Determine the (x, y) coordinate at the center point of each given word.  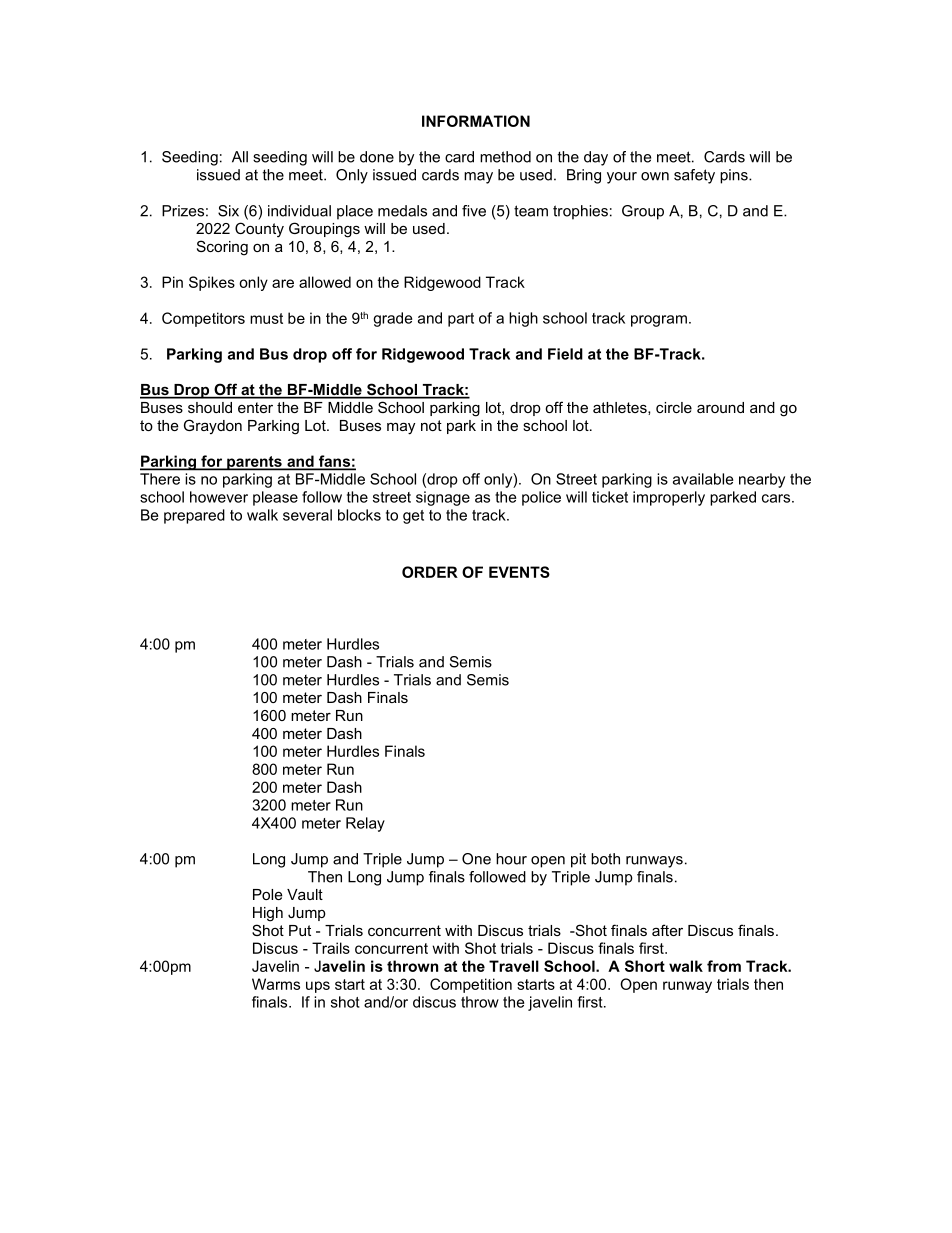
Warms (276, 984)
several (307, 515)
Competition (471, 985)
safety (694, 176)
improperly (669, 498)
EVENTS (519, 572)
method (505, 157)
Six (228, 211)
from (724, 966)
